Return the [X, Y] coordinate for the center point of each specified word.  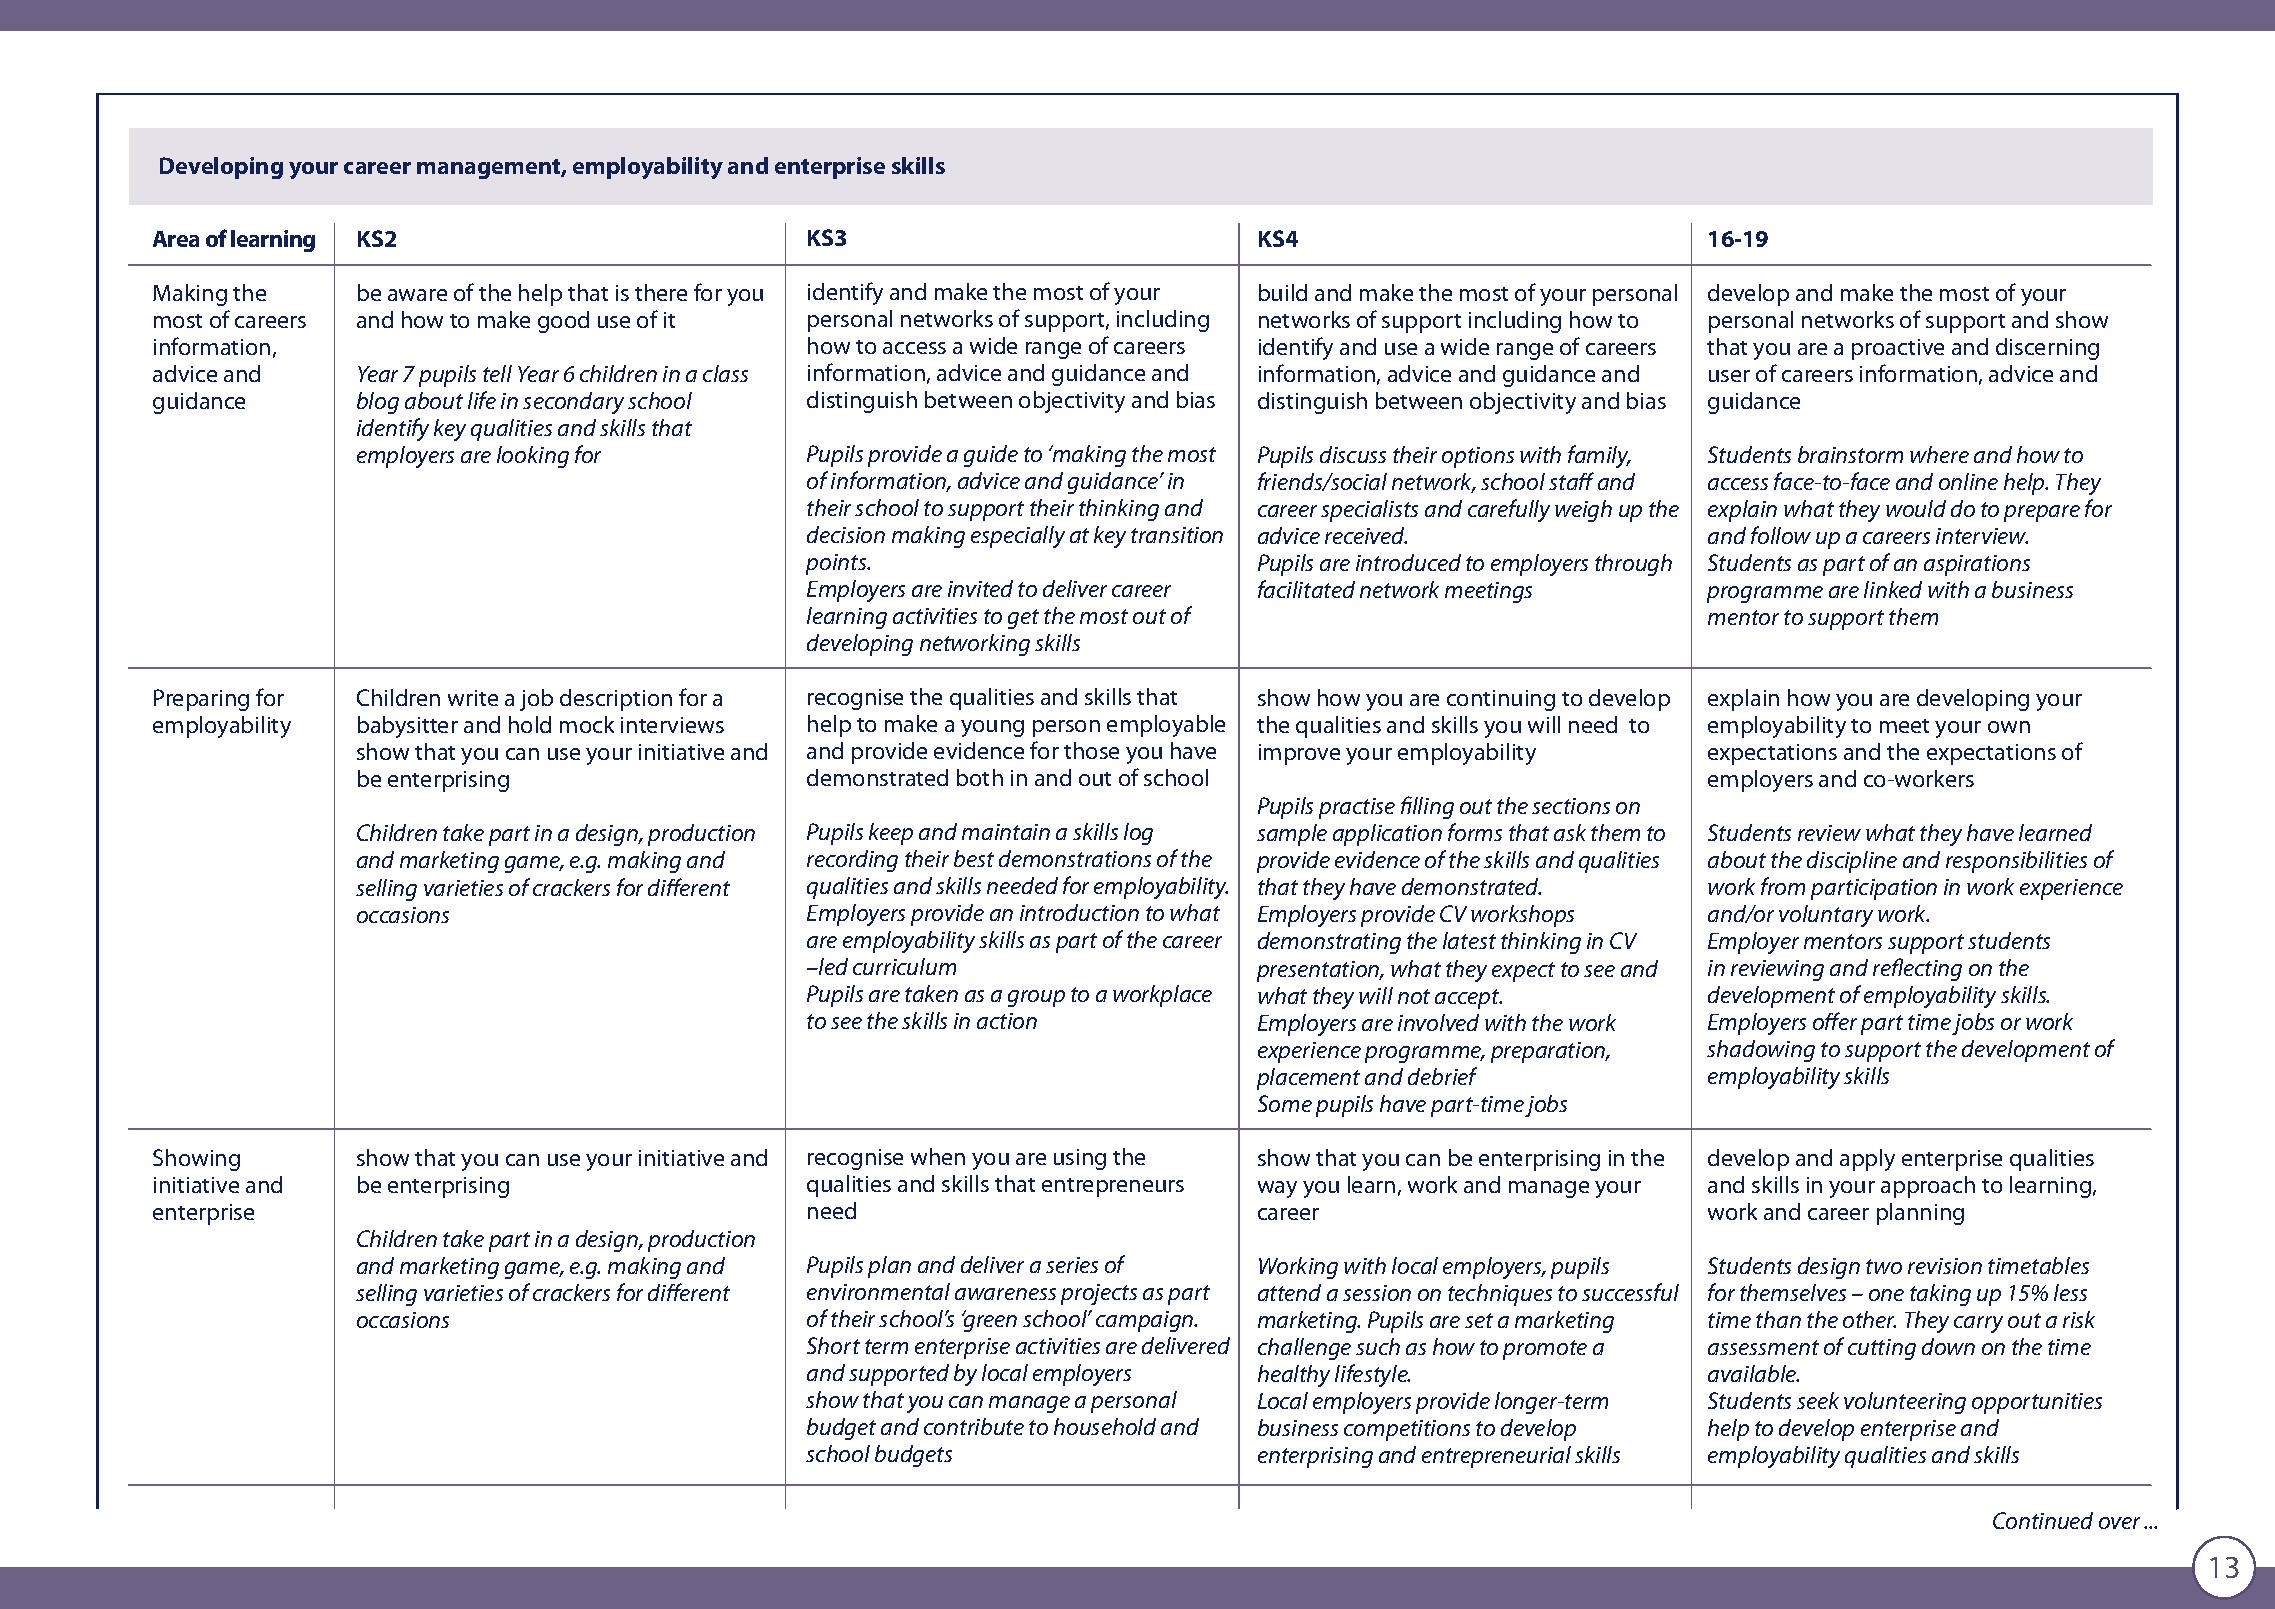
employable [1166, 726]
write [473, 698]
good [563, 322]
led [832, 966]
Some [1285, 1103]
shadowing [1761, 1051]
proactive [1898, 349]
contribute [974, 1426]
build [1283, 292]
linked [1893, 589]
